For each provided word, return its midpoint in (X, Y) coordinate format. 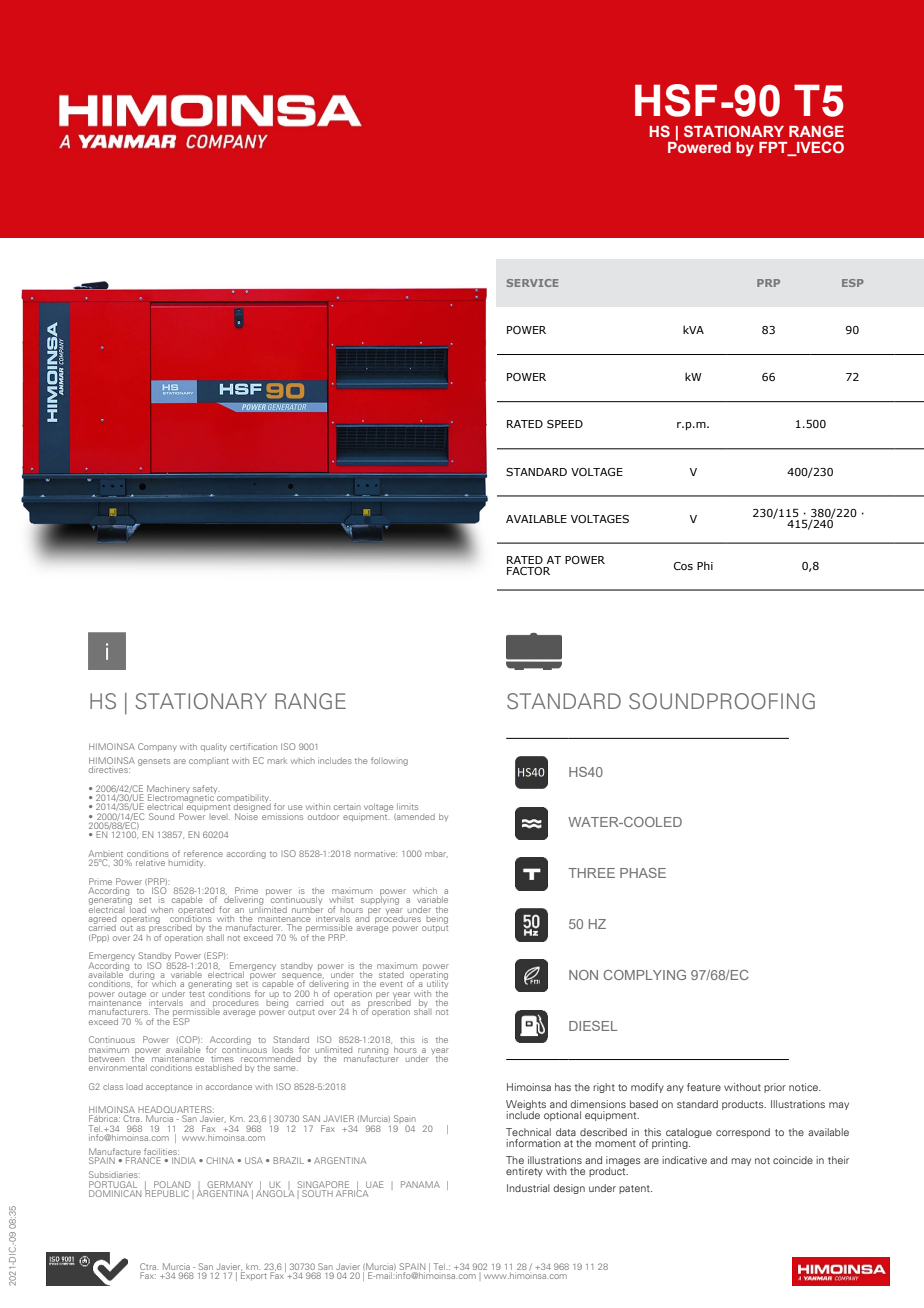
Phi (705, 565)
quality (214, 747)
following (389, 761)
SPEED (565, 424)
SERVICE (532, 283)
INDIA (184, 1160)
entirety (524, 1172)
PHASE (643, 873)
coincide (793, 1160)
